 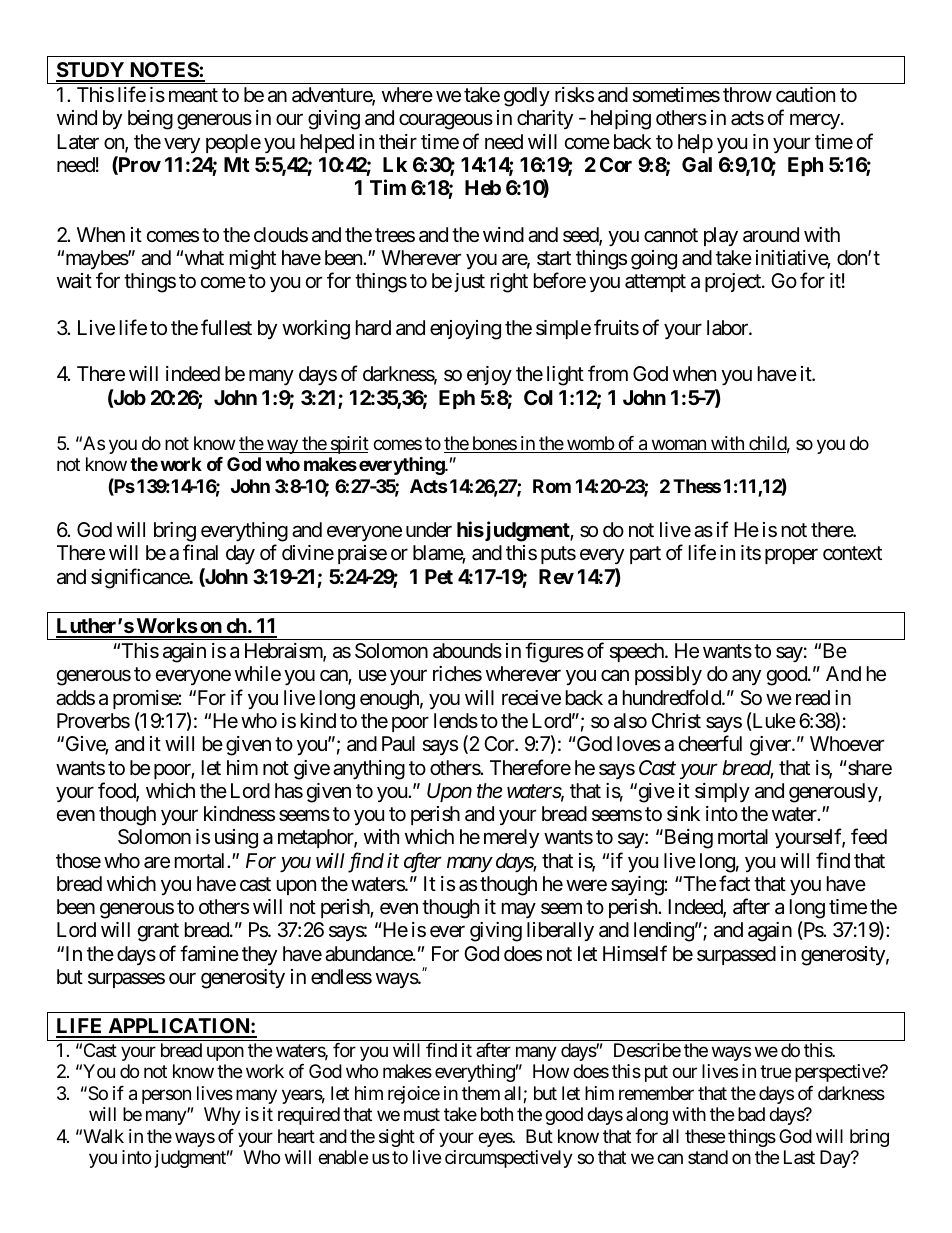 What do you see at coordinates (200, 552) in the screenshot?
I see `final` at bounding box center [200, 552].
